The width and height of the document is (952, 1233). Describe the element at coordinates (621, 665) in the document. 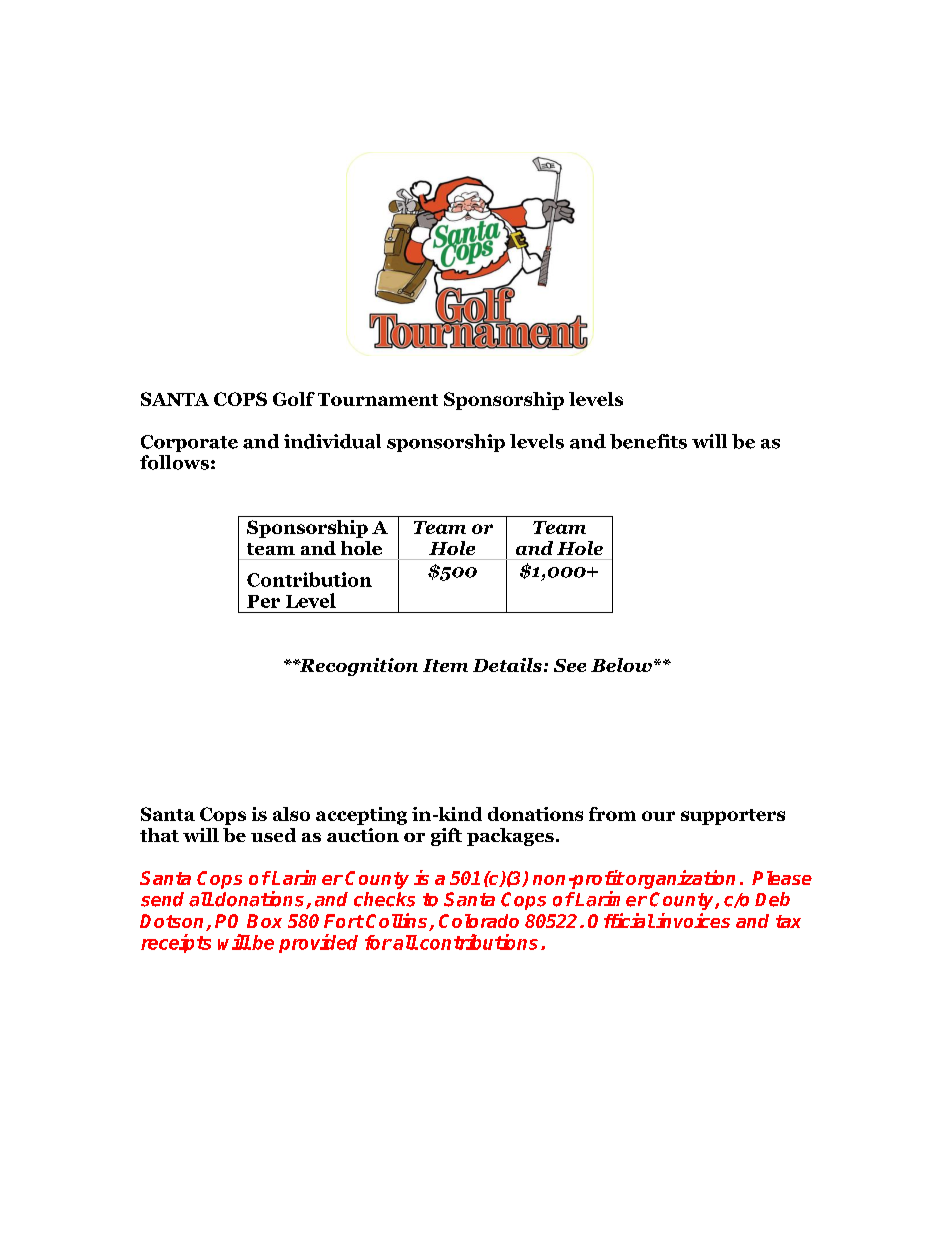

I see `Below` at that location.
